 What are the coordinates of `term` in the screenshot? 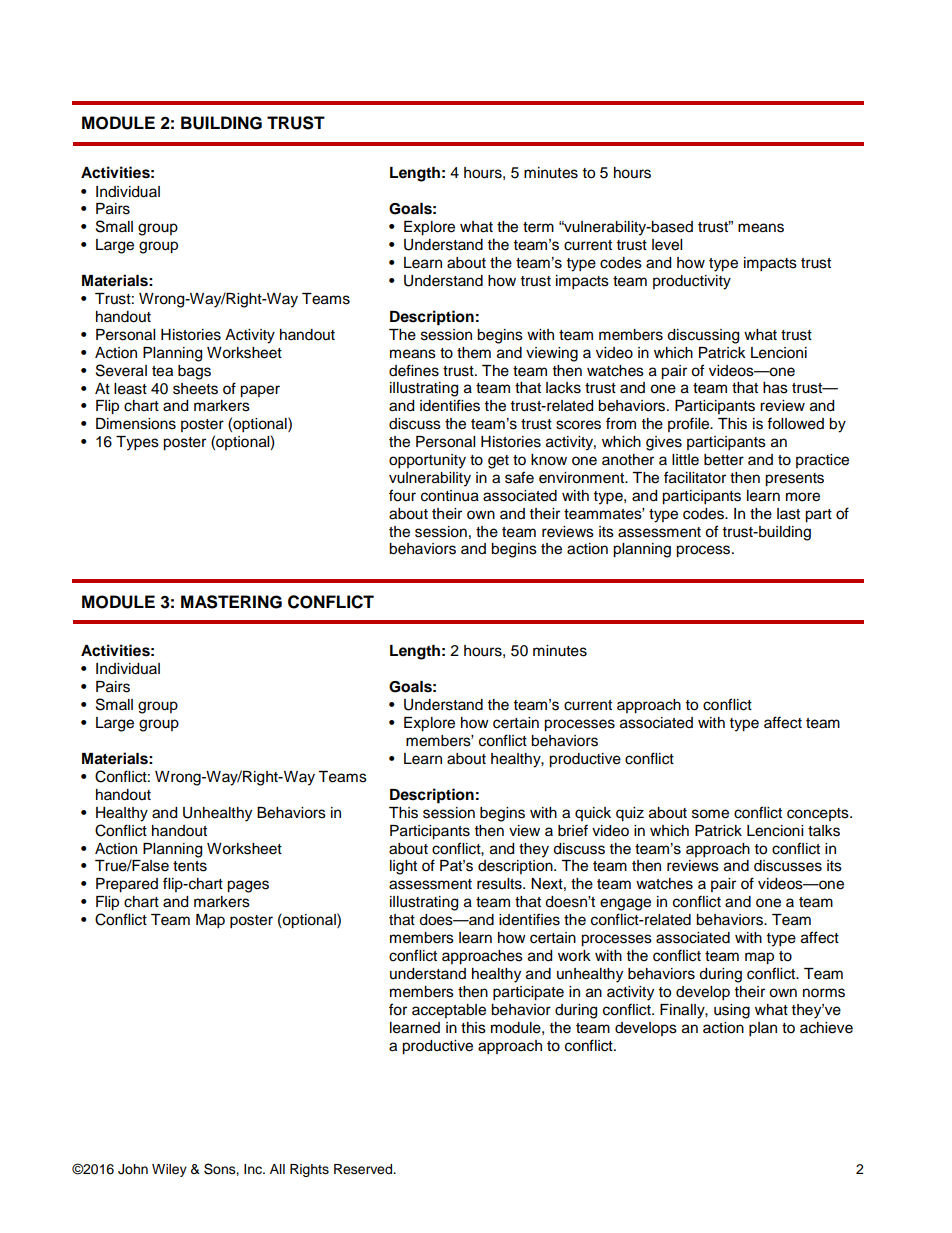 It's located at (538, 227).
